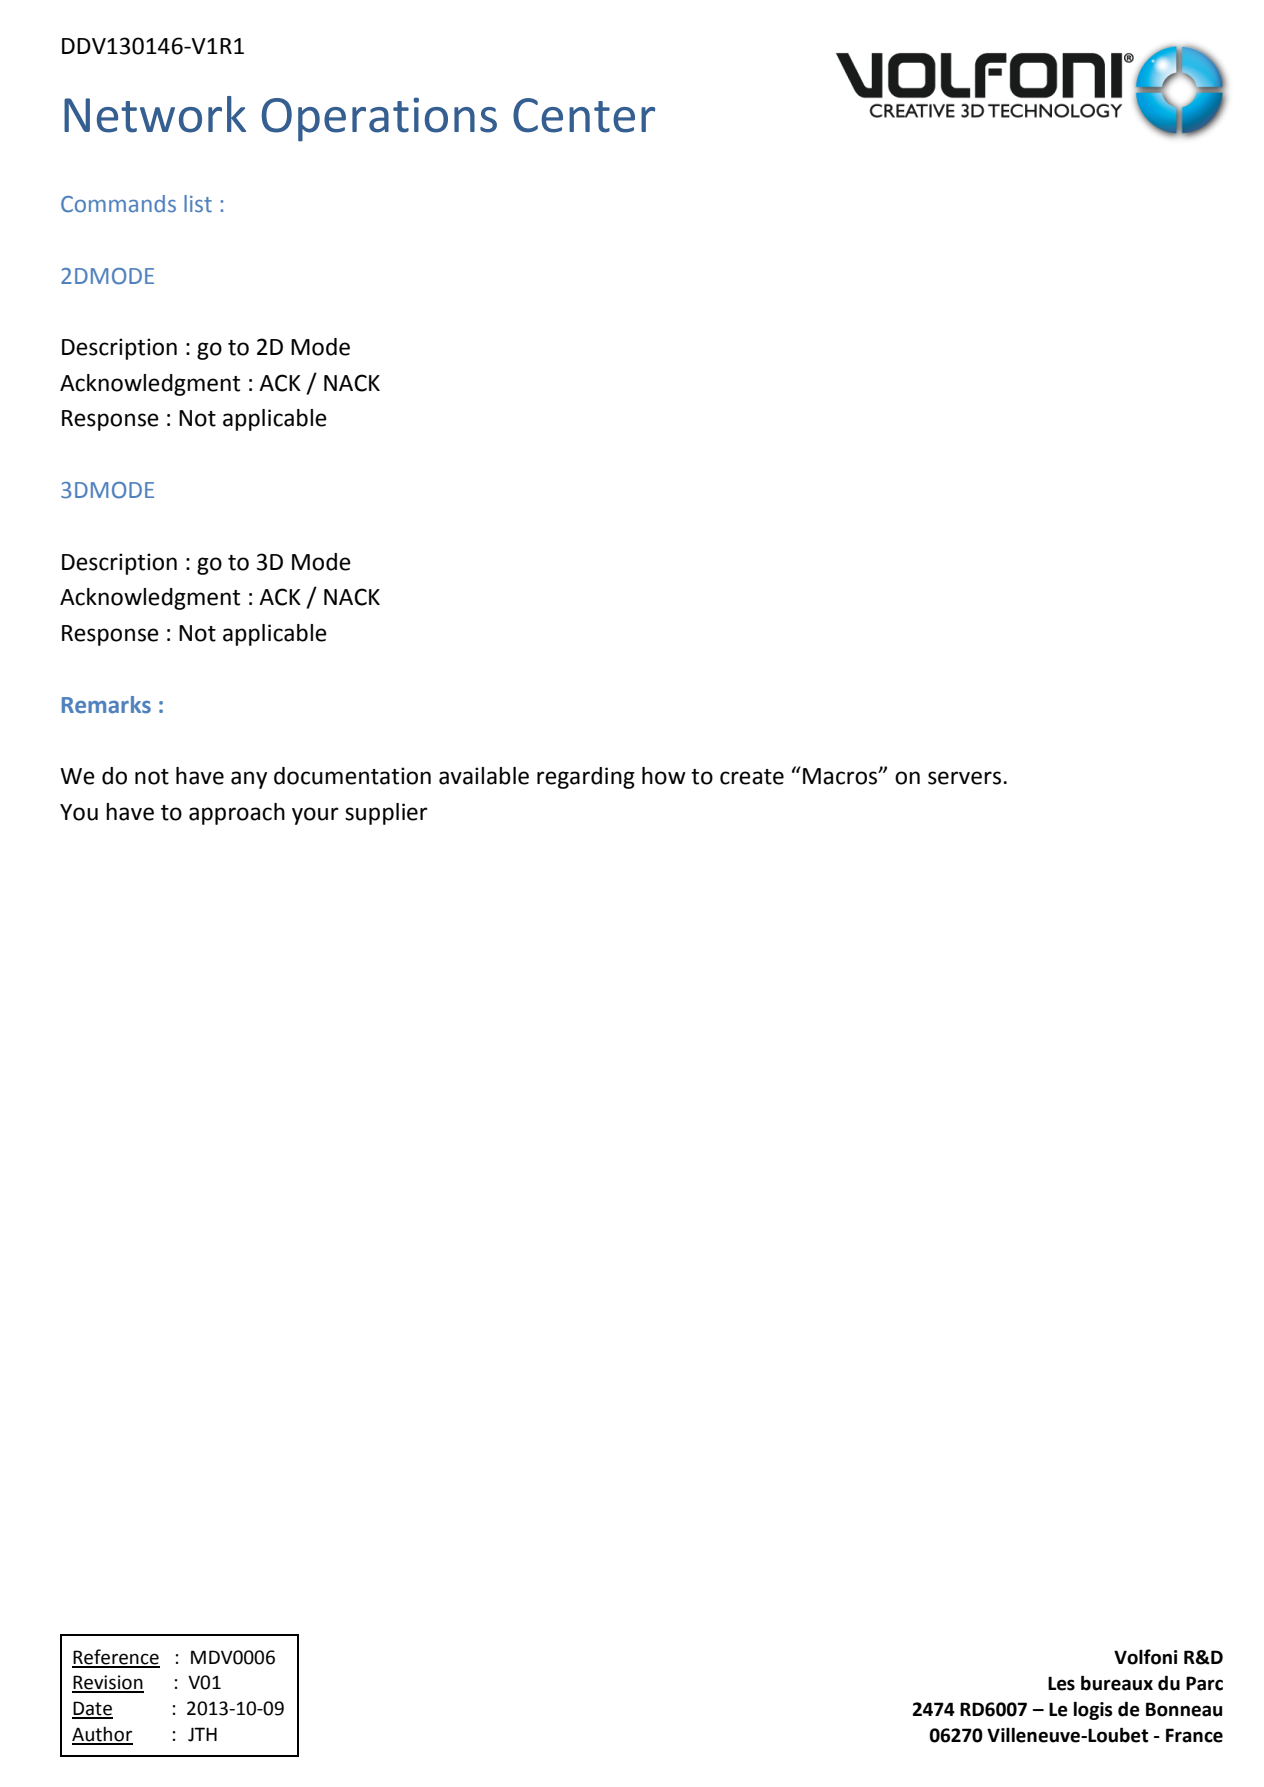 Image resolution: width=1264 pixels, height=1787 pixels. I want to click on Operations, so click(379, 119).
